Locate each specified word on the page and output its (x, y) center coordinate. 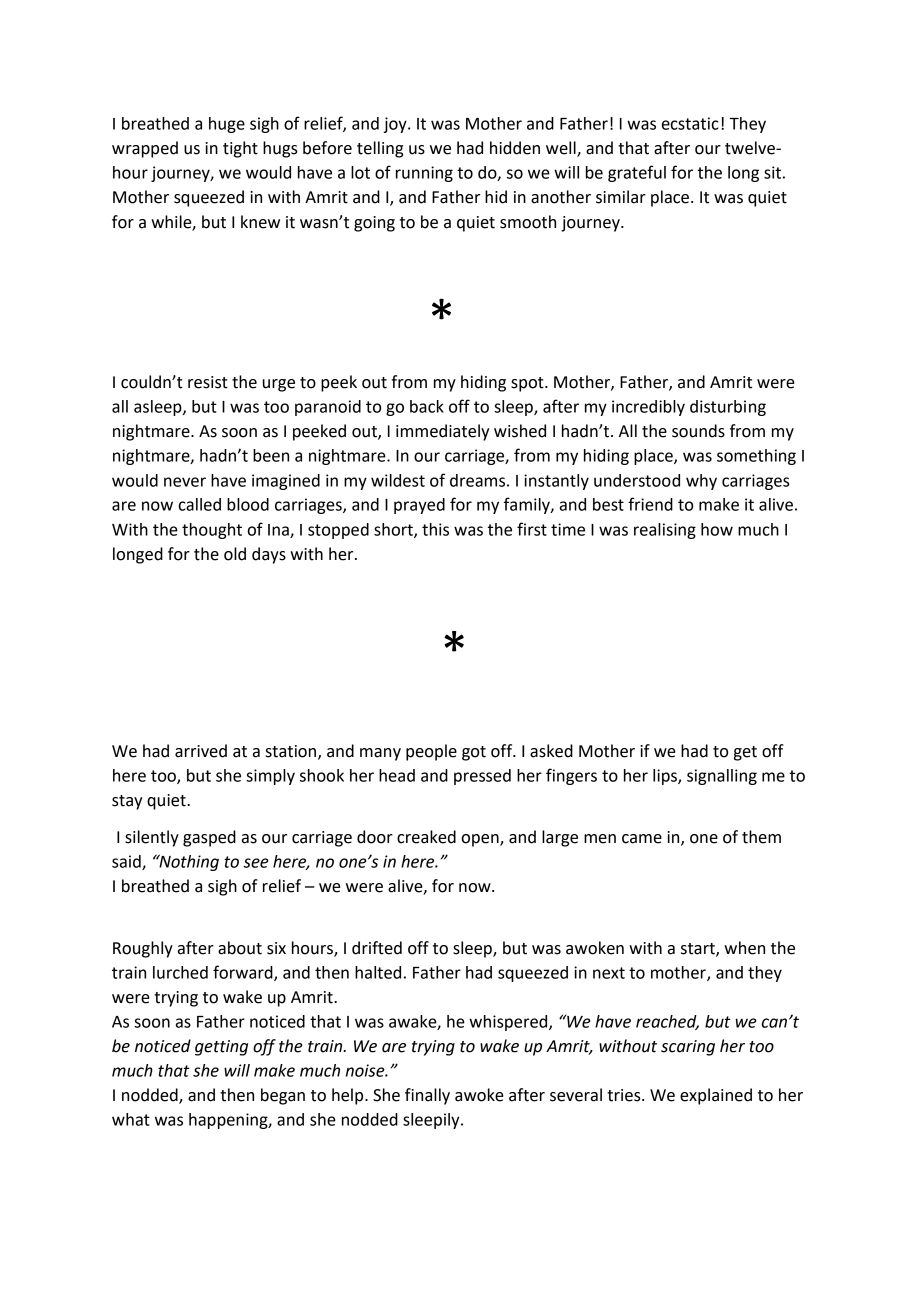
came (642, 839)
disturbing (728, 408)
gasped (209, 838)
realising (665, 531)
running (424, 174)
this (435, 529)
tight (240, 149)
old (235, 554)
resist (208, 382)
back (427, 406)
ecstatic (690, 123)
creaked (426, 837)
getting (221, 1048)
